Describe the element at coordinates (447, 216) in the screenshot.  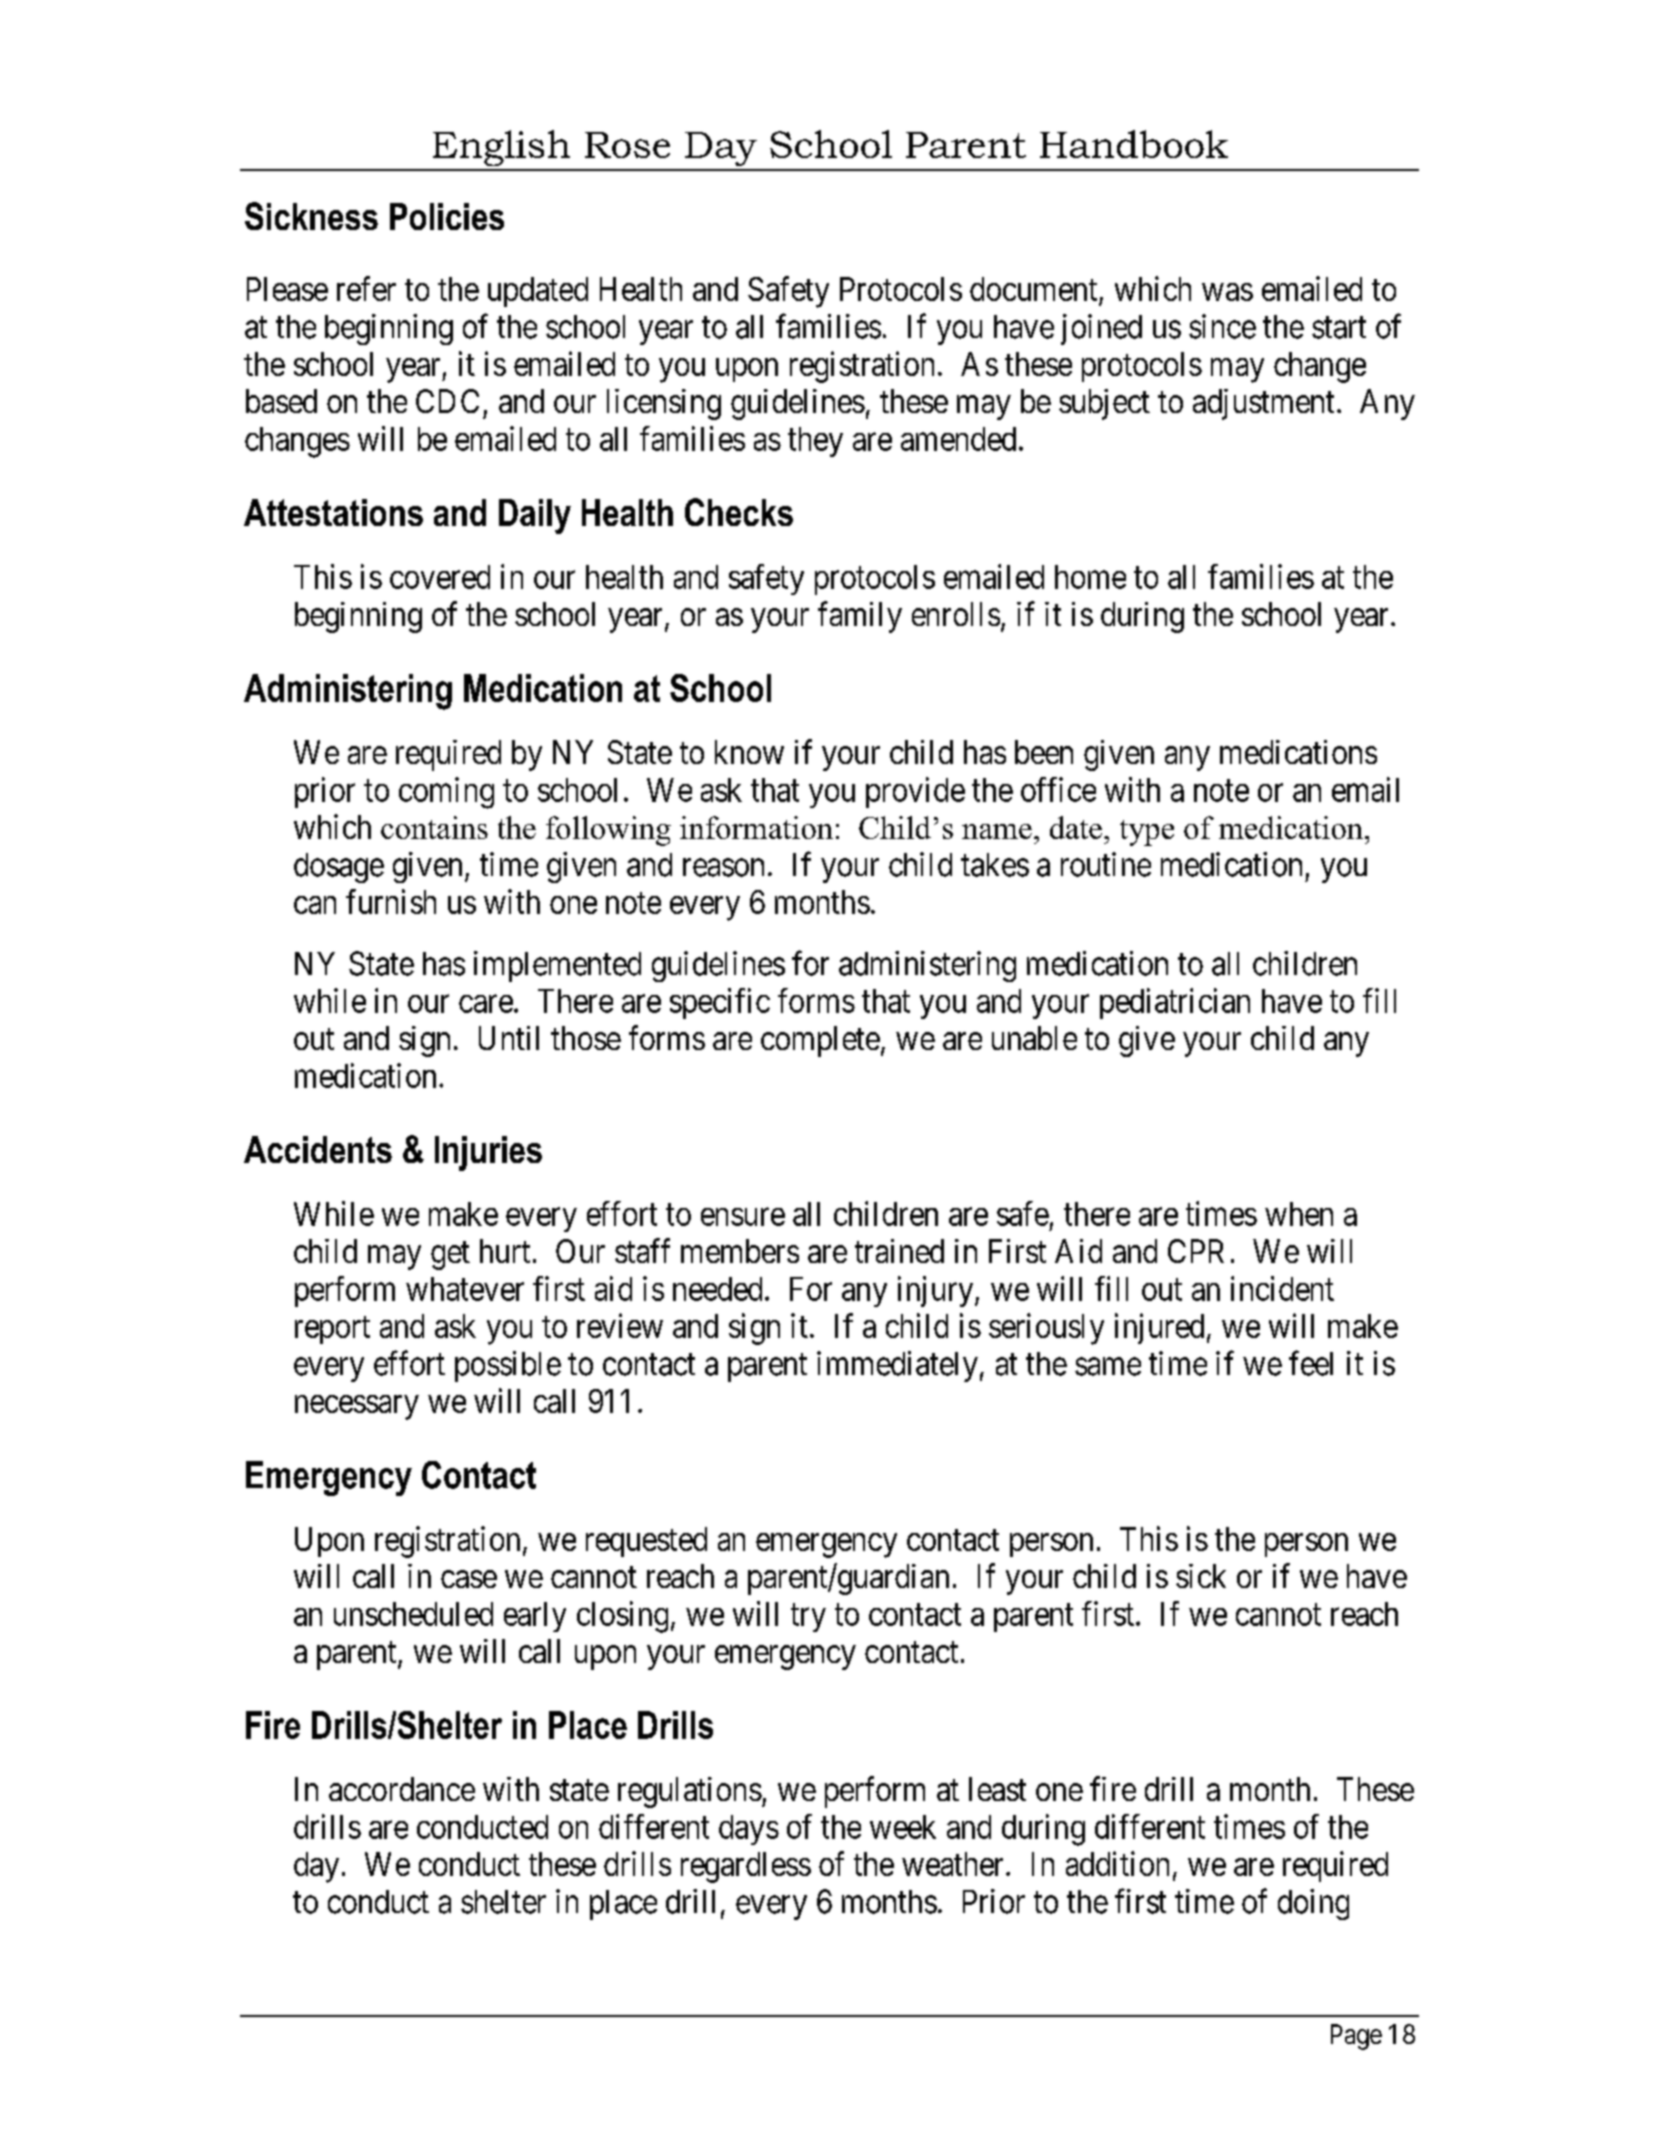
I see `Policies` at that location.
